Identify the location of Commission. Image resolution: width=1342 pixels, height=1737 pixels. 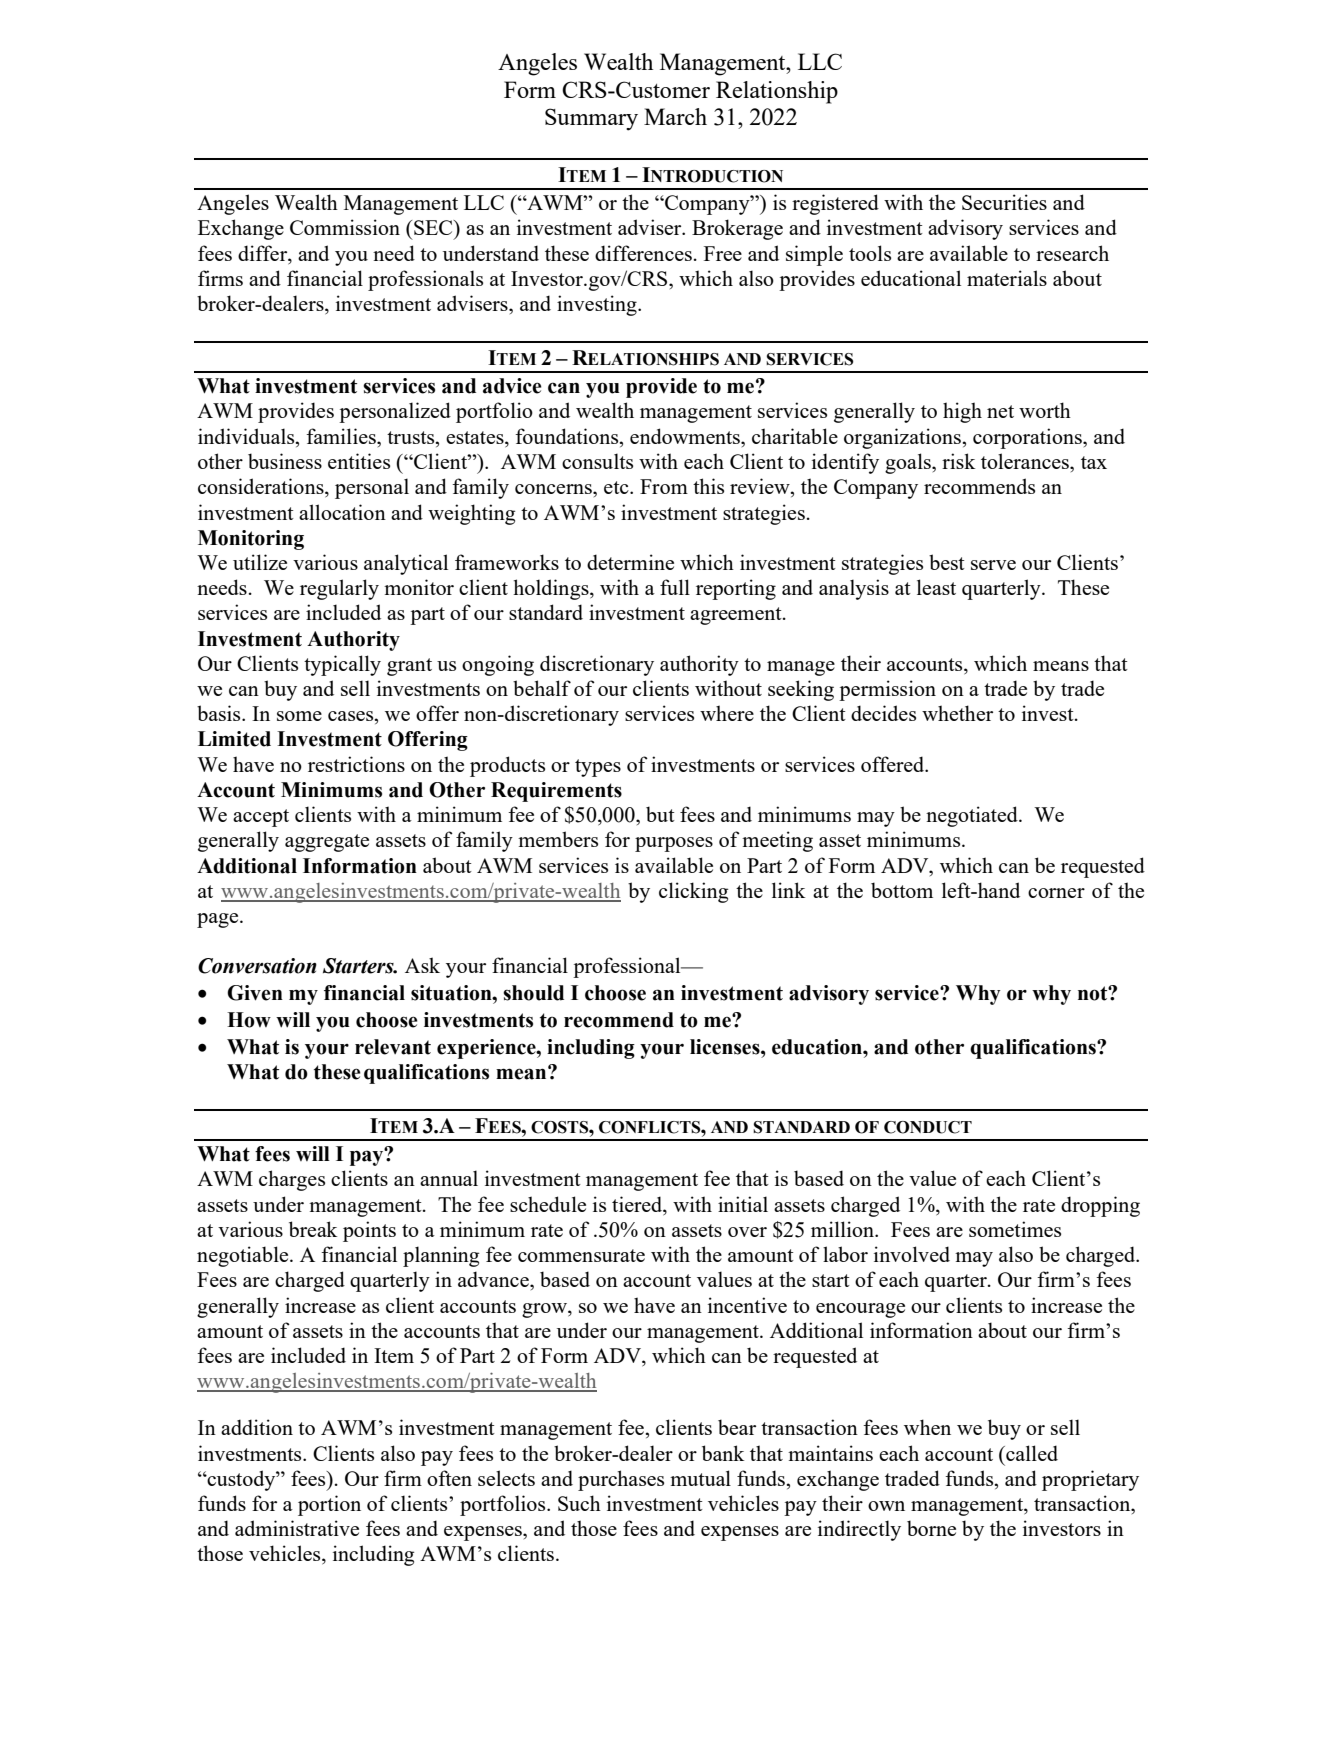
(345, 227).
